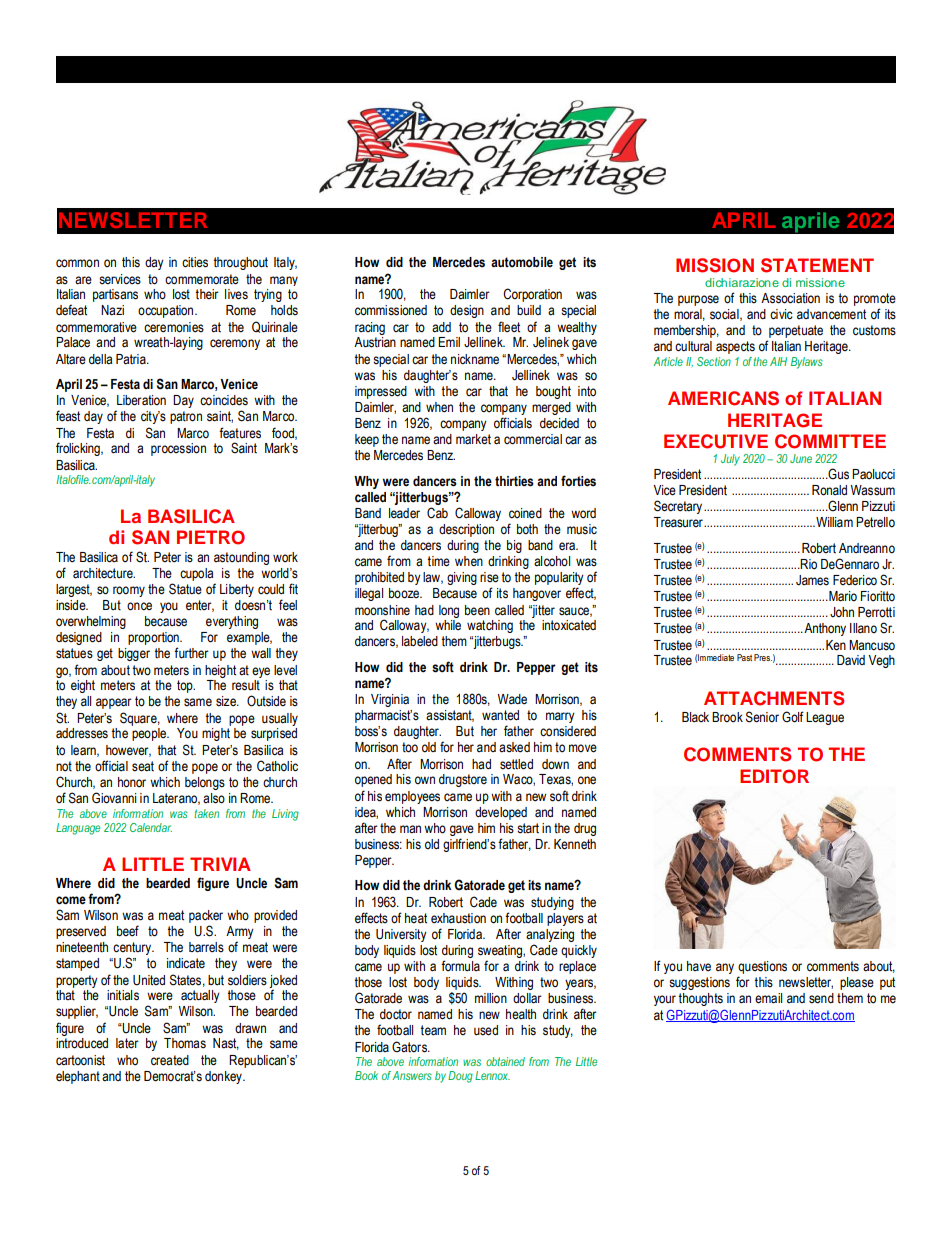  I want to click on Association, so click(790, 298).
